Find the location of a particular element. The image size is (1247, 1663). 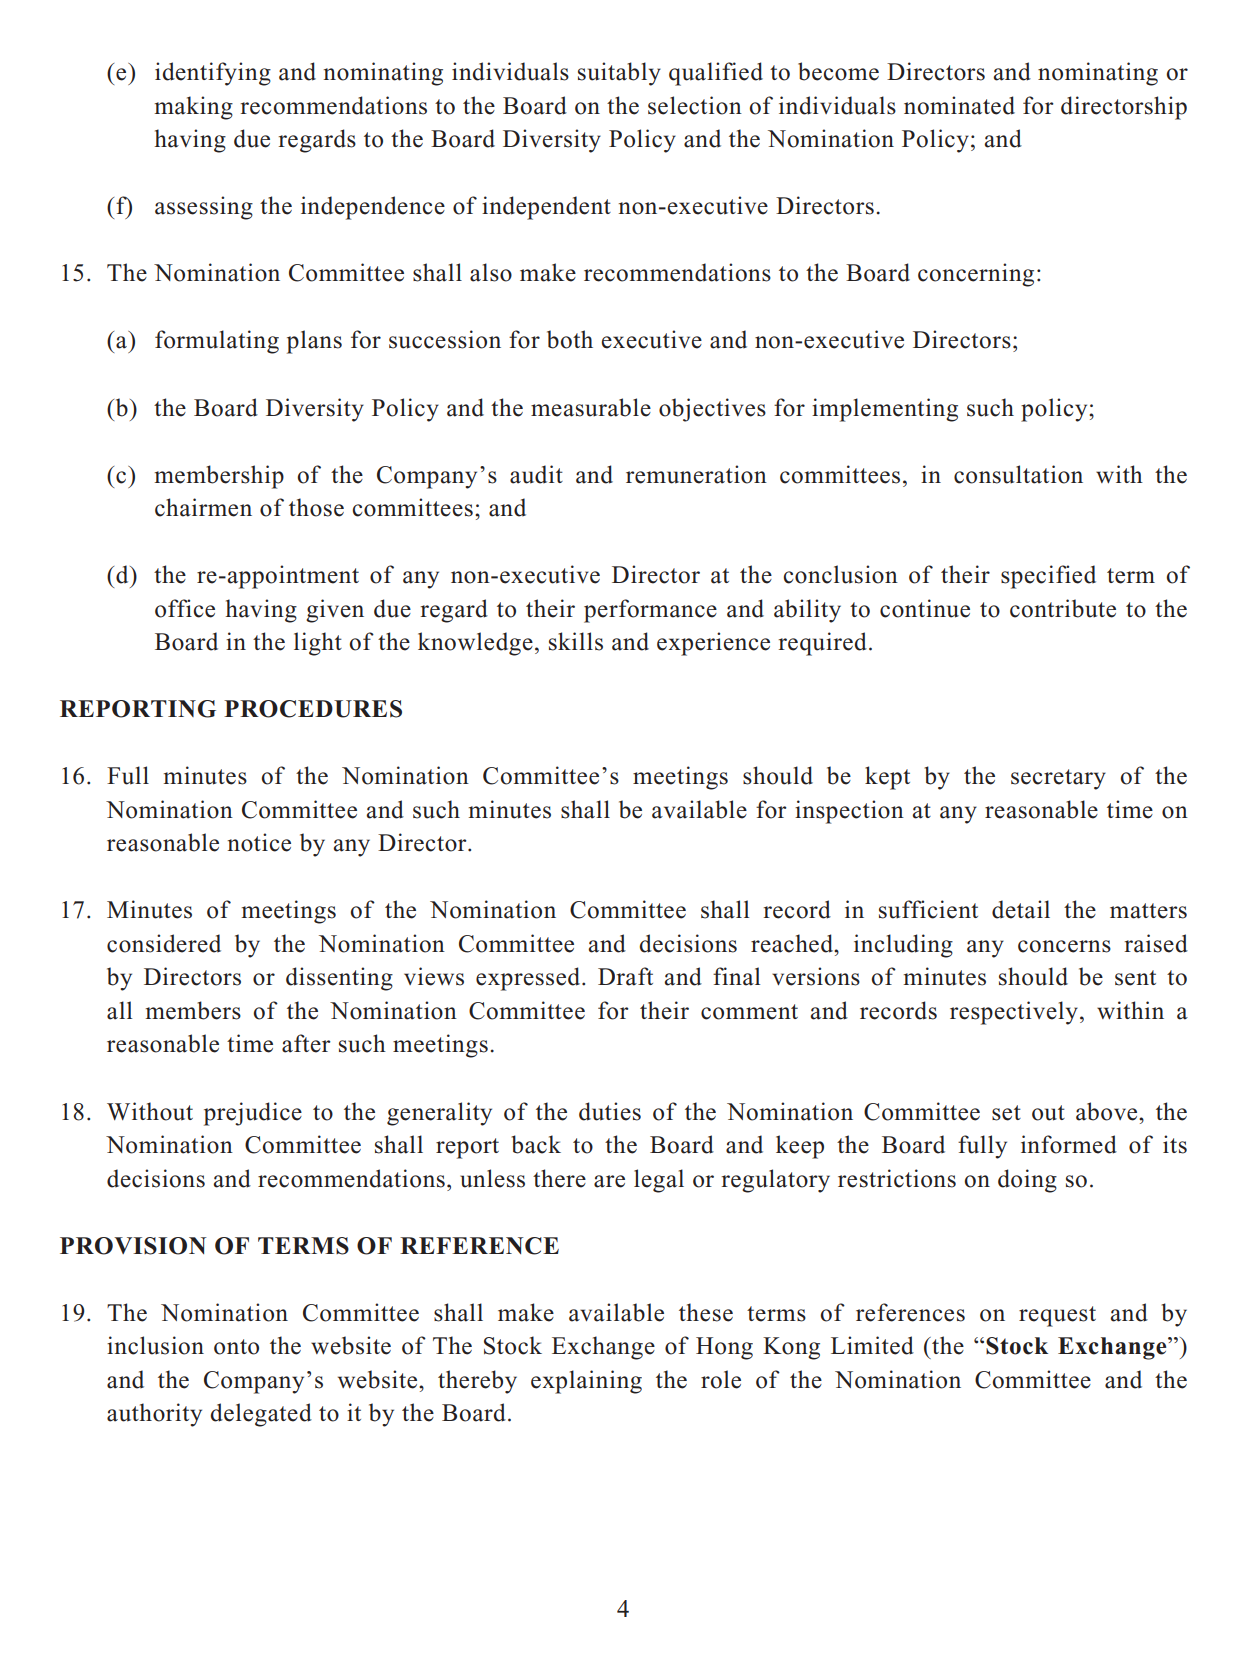

respectively is located at coordinates (1014, 1013).
